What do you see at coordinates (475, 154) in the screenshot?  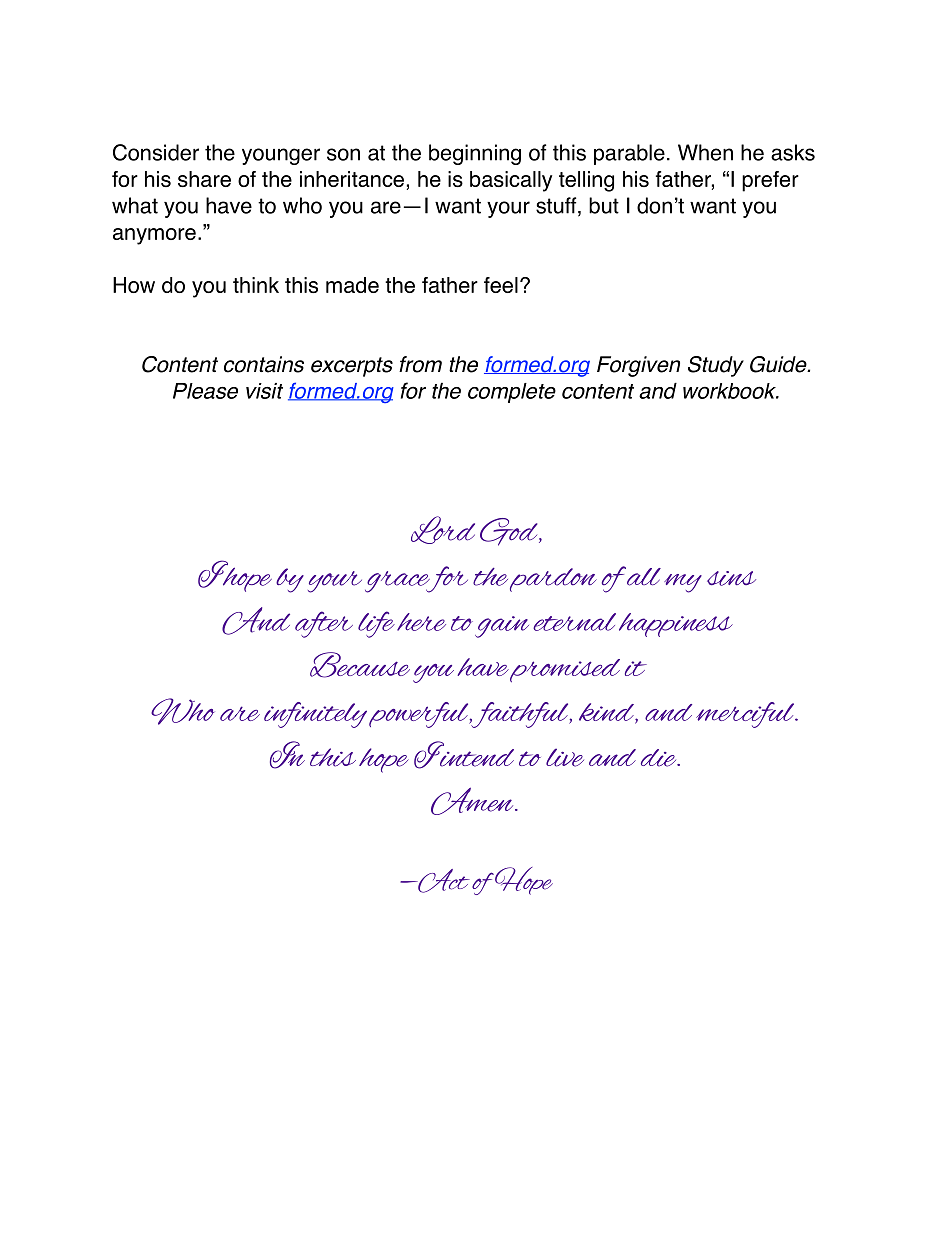 I see `beginning` at bounding box center [475, 154].
